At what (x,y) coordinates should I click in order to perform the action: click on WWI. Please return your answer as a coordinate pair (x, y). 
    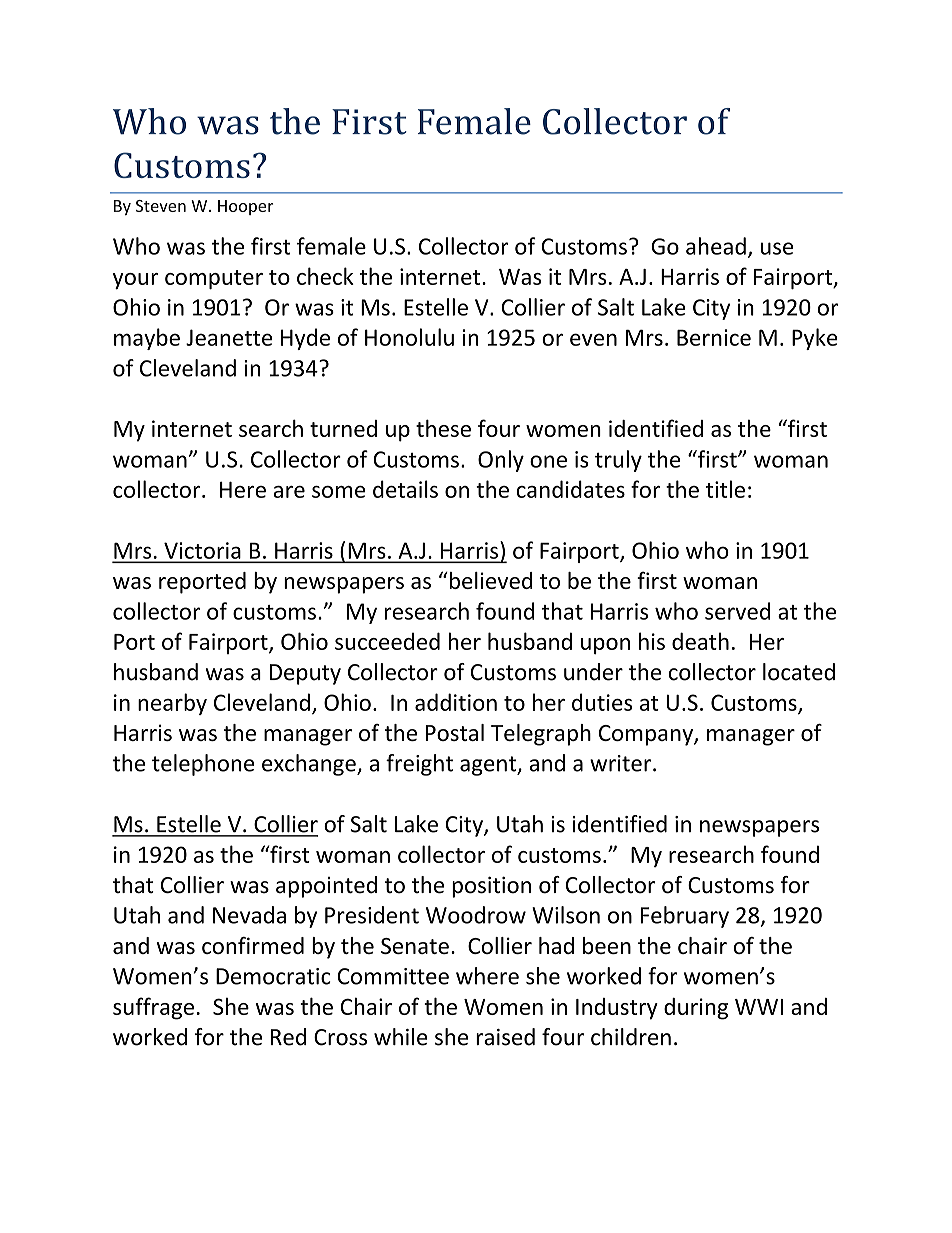
    Looking at the image, I should click on (759, 1007).
